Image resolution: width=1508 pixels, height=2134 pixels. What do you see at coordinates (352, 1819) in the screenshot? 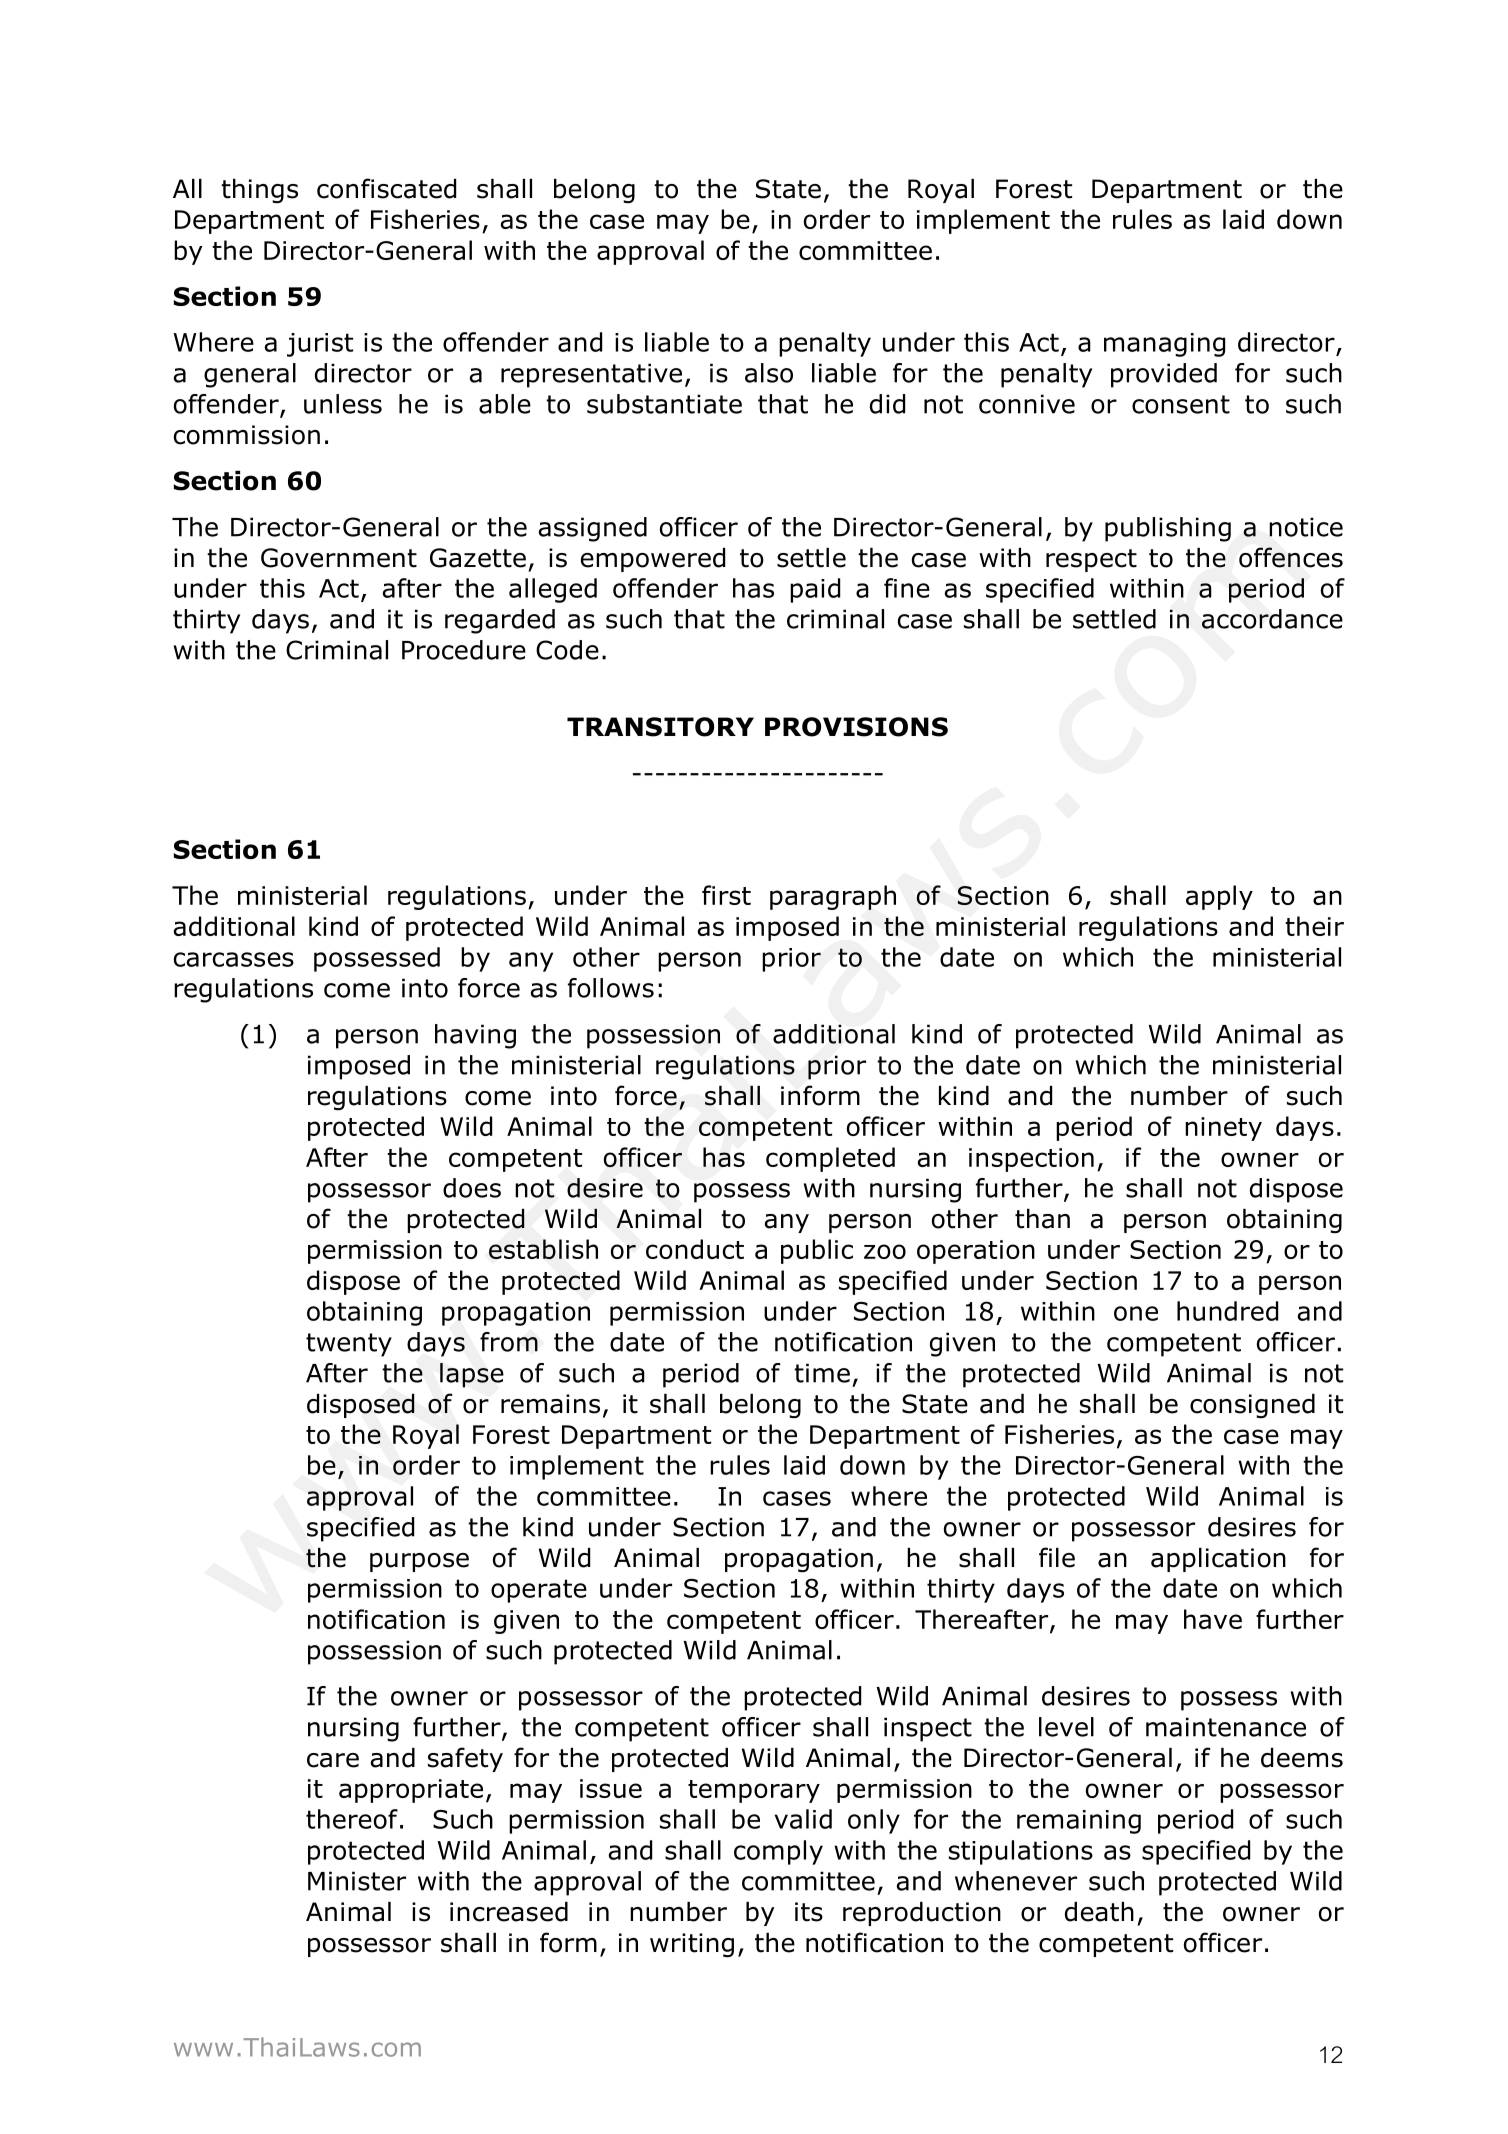
I see `thereof` at bounding box center [352, 1819].
